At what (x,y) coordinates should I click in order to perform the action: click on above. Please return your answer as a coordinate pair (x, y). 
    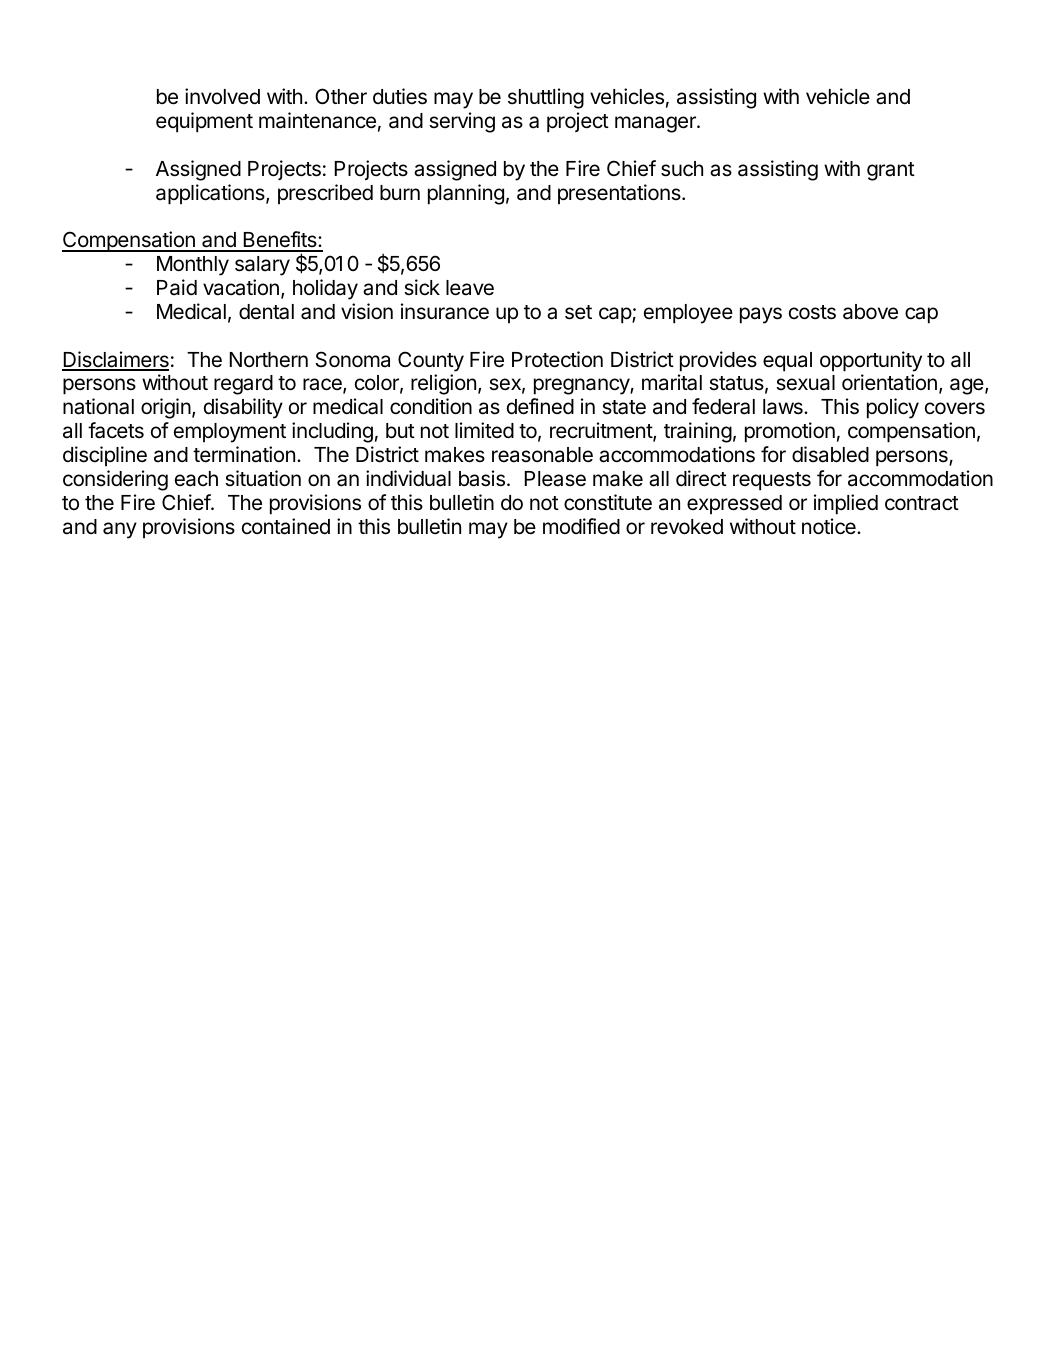
    Looking at the image, I should click on (870, 312).
